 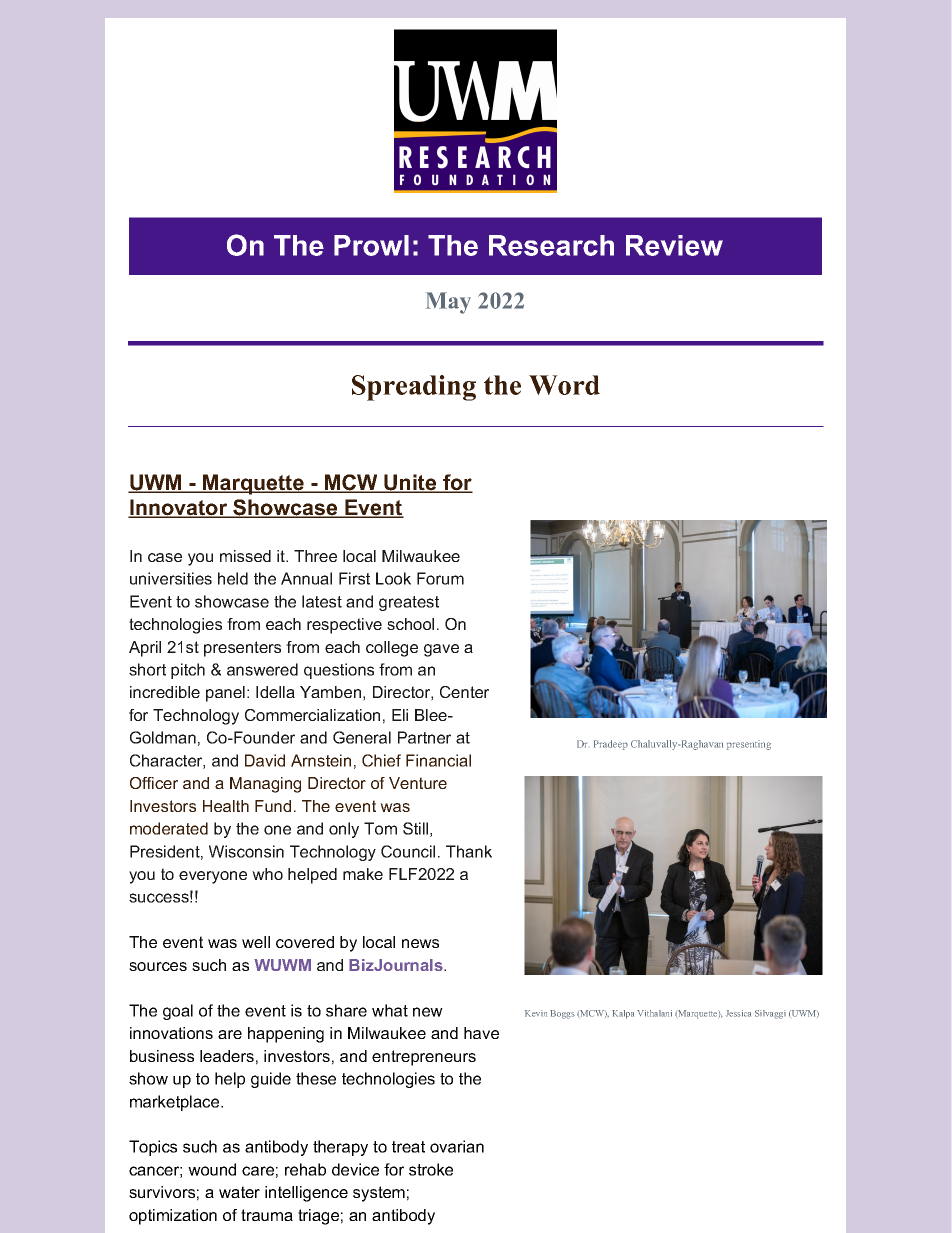 What do you see at coordinates (371, 245) in the image?
I see `Prowl` at bounding box center [371, 245].
